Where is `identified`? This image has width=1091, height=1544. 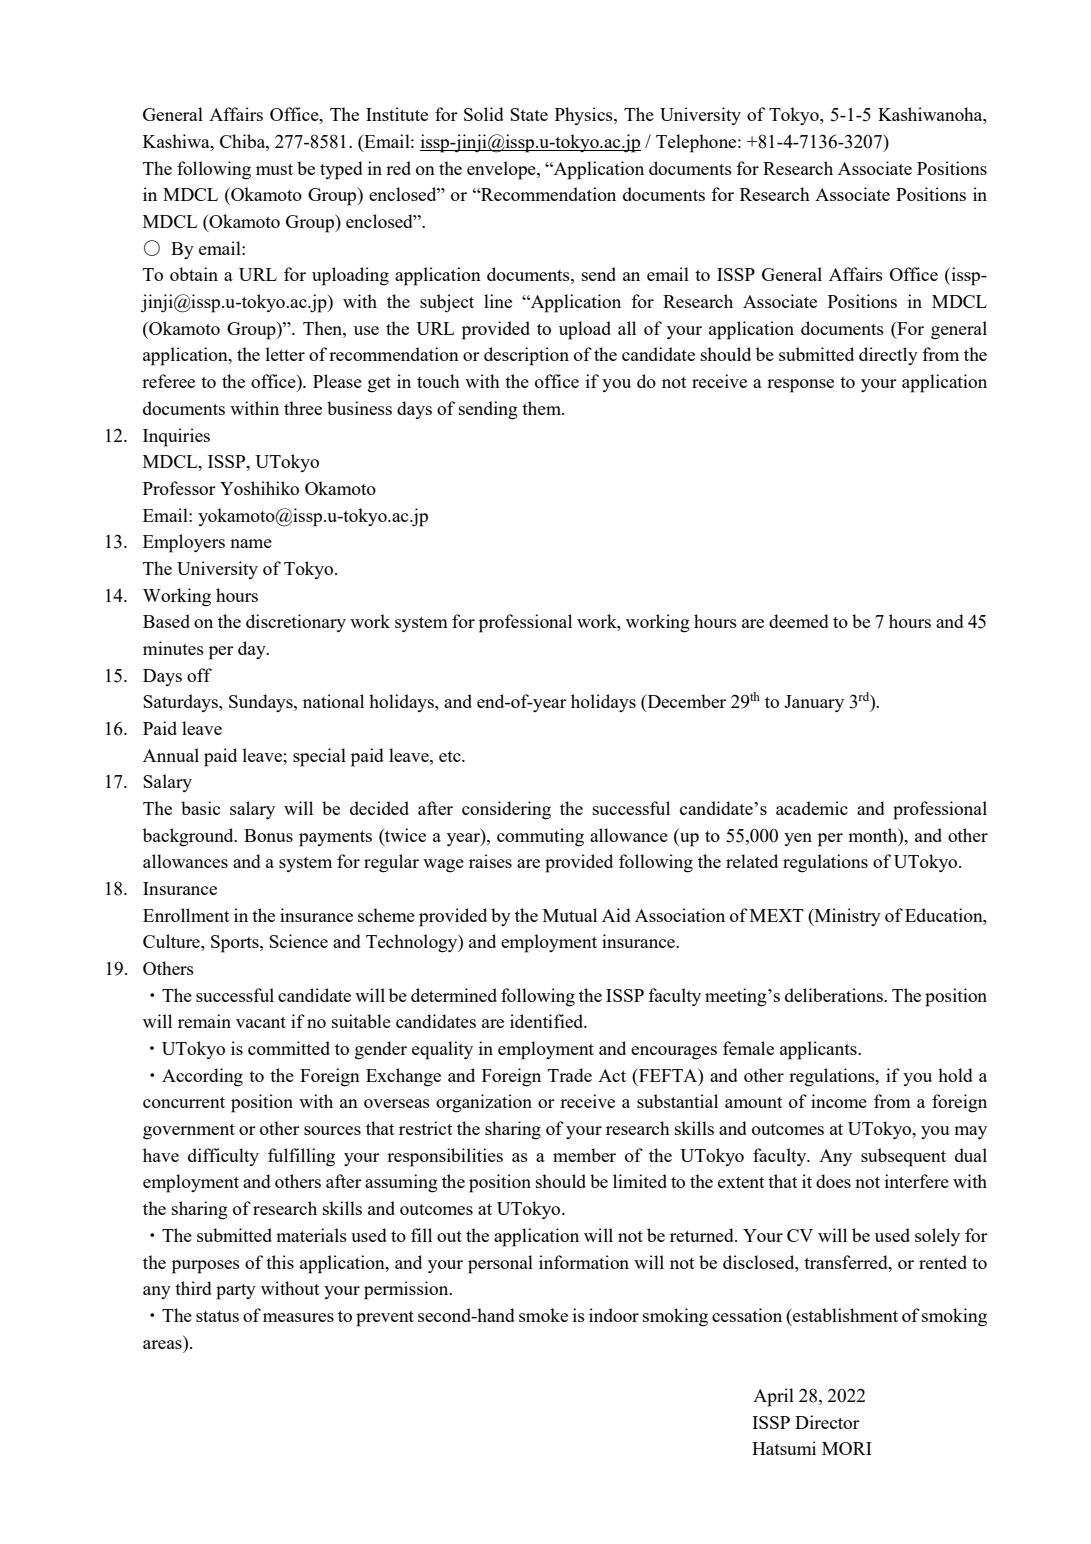 identified is located at coordinates (548, 1021).
